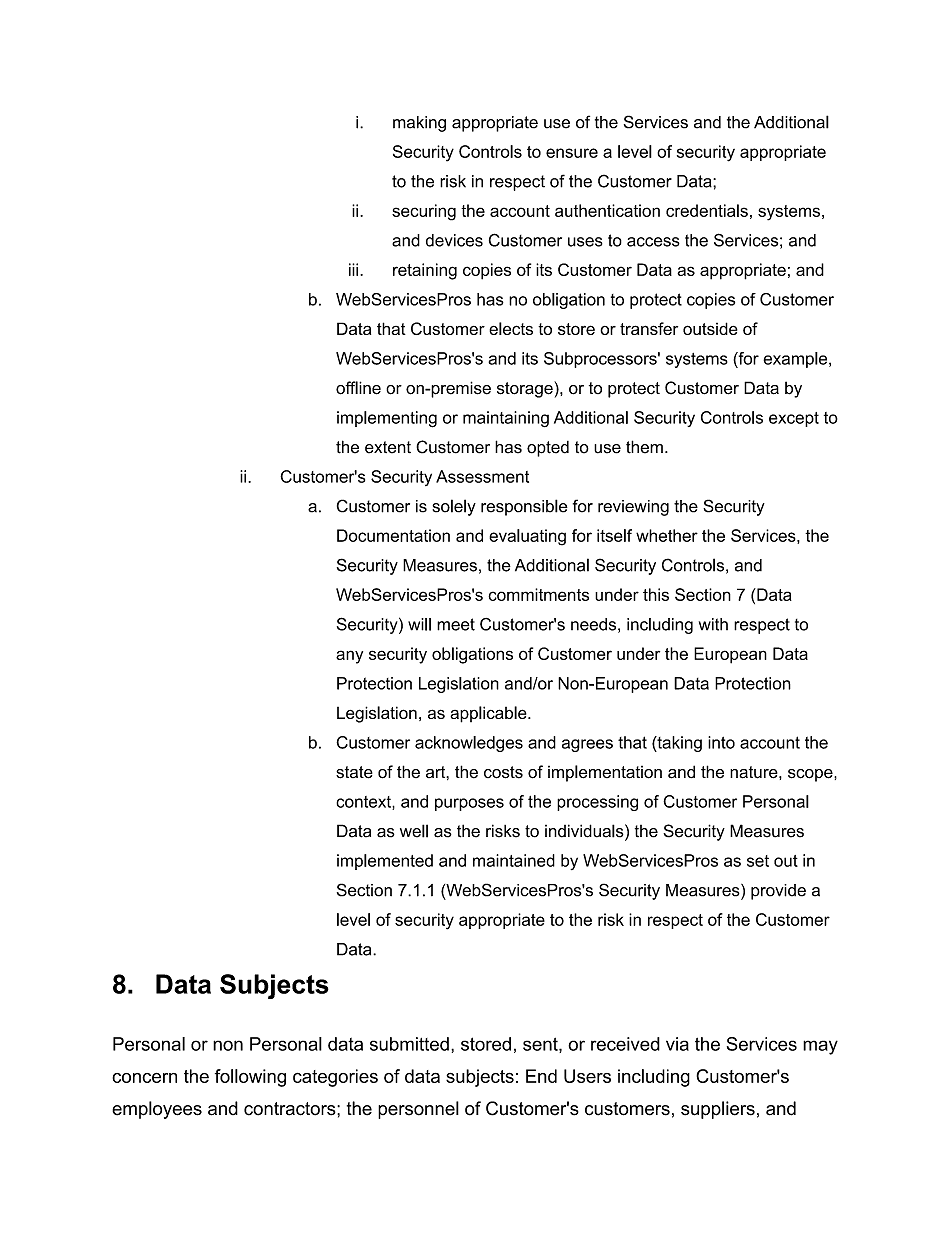  What do you see at coordinates (707, 210) in the screenshot?
I see `credentials` at bounding box center [707, 210].
